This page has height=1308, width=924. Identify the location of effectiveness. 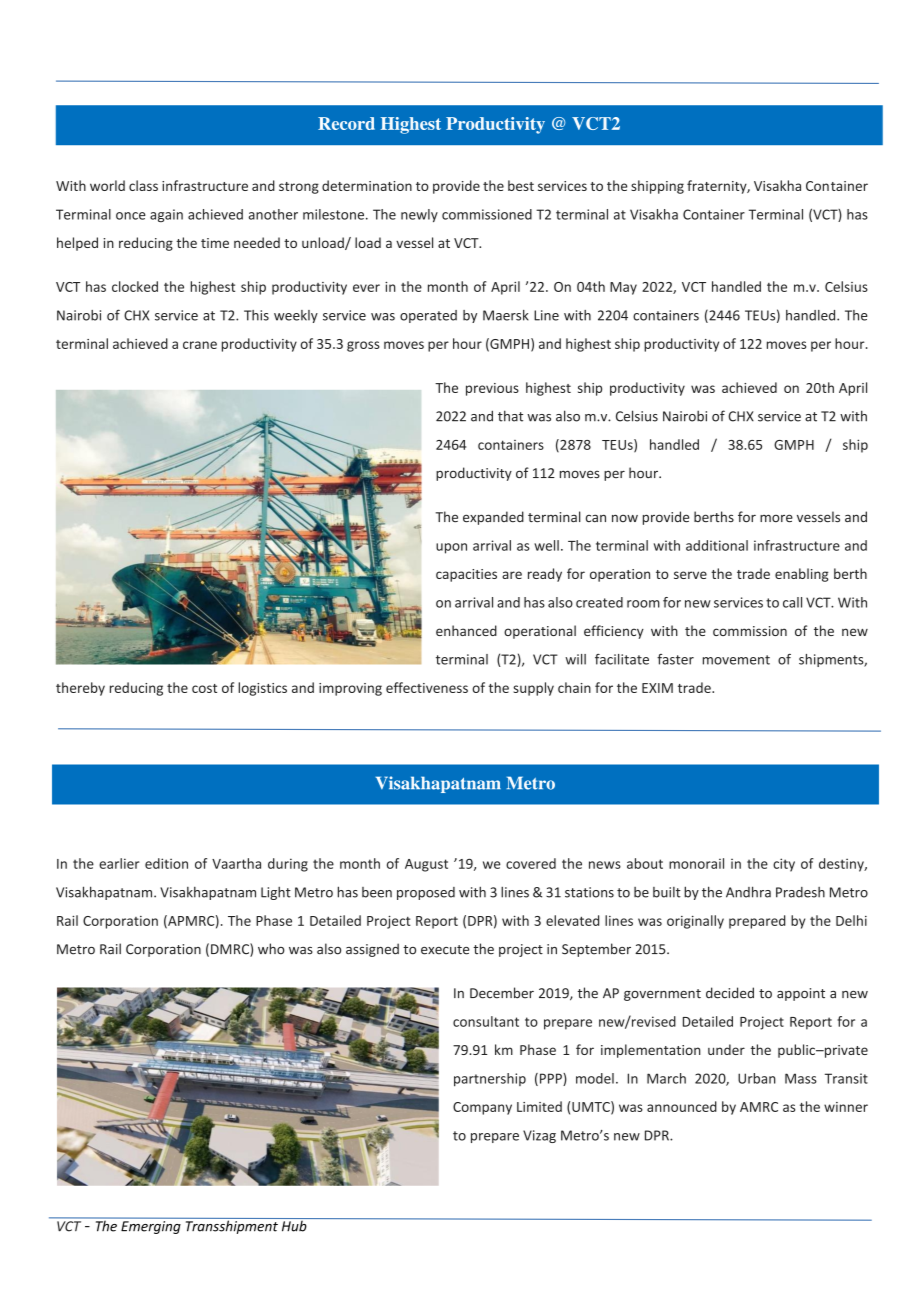
(427, 687).
